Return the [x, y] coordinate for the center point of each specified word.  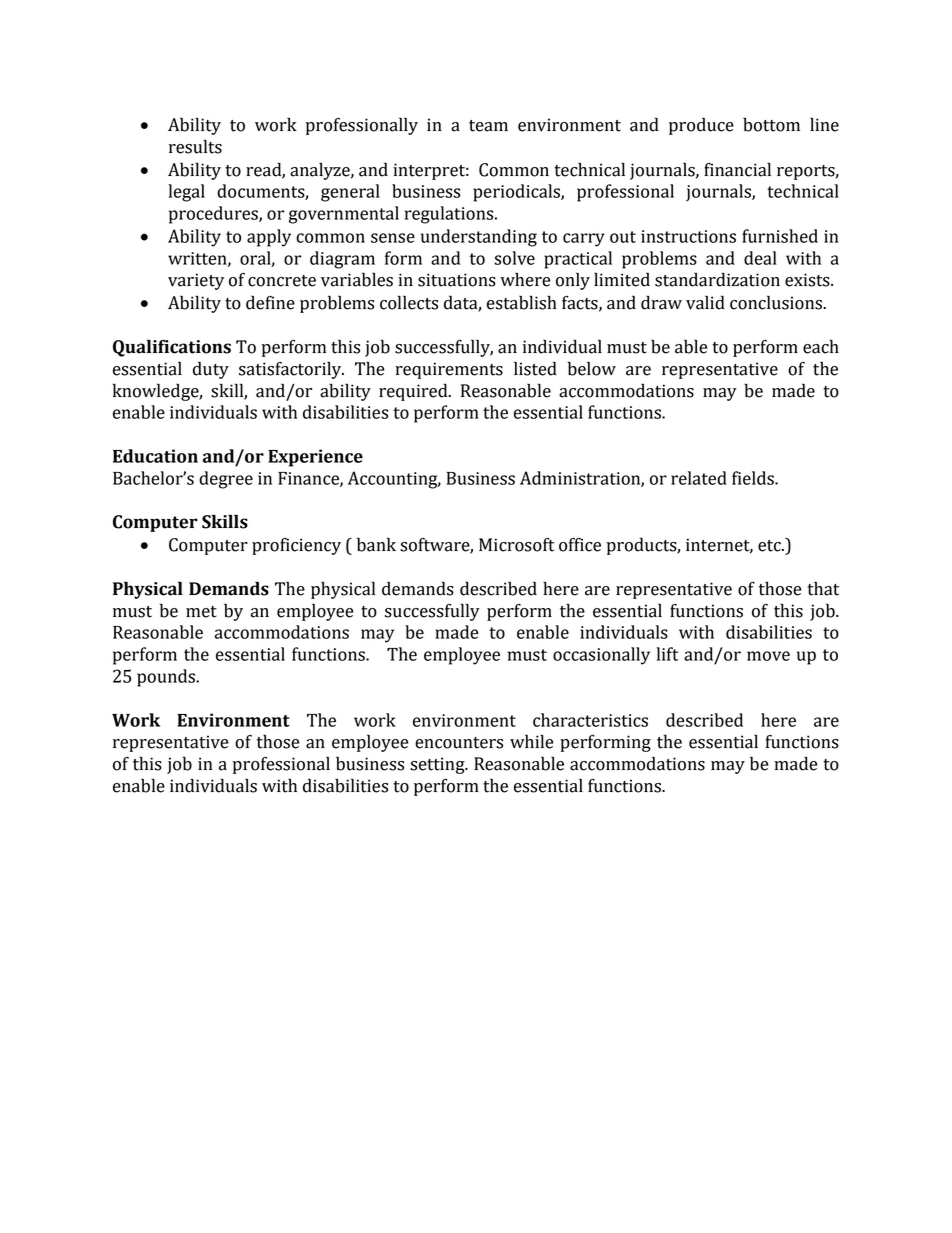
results [195, 146]
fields [754, 478]
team [488, 126]
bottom [771, 125]
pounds [167, 678]
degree [226, 480]
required [414, 392]
